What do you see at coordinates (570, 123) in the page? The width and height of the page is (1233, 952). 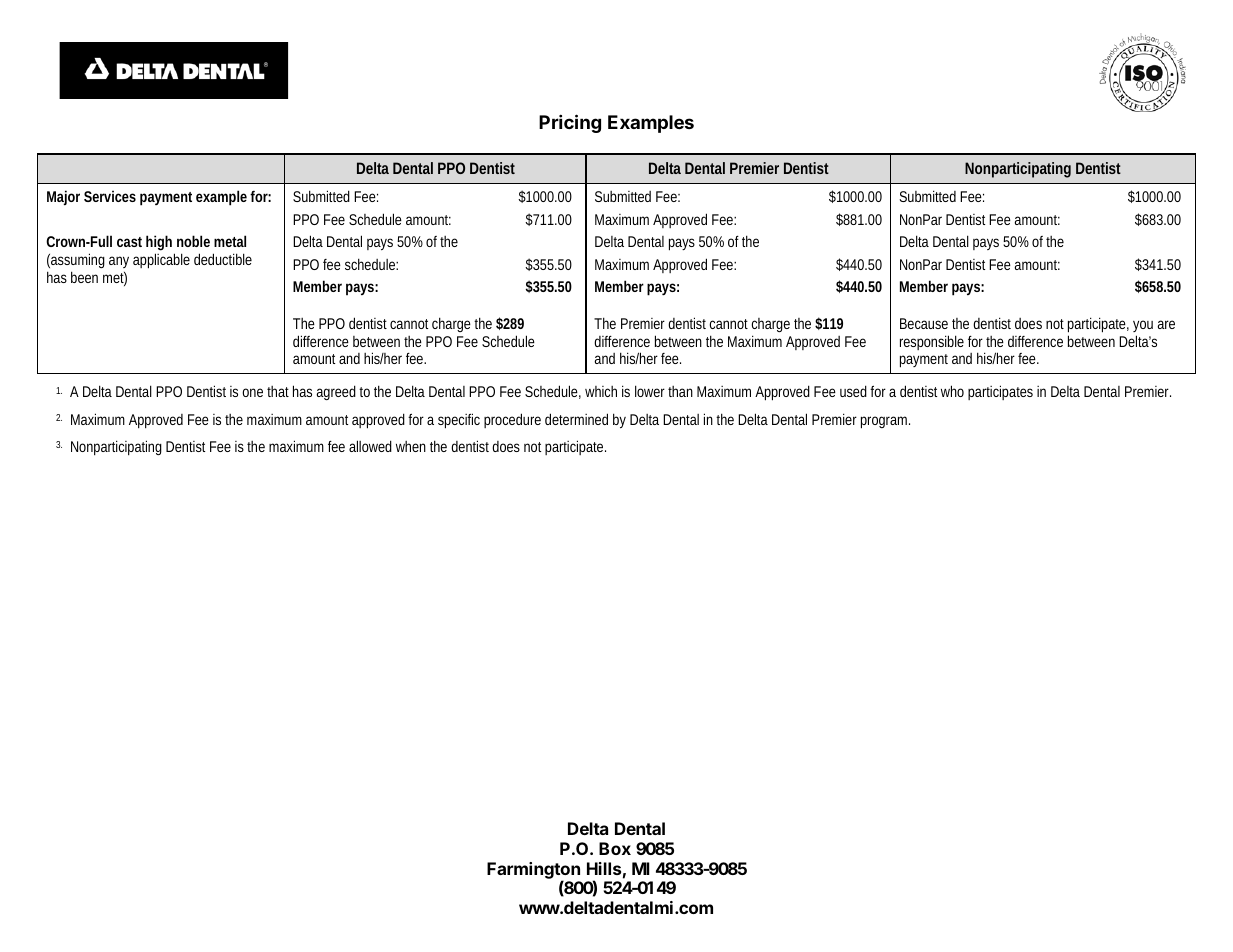 I see `Pricing` at bounding box center [570, 123].
